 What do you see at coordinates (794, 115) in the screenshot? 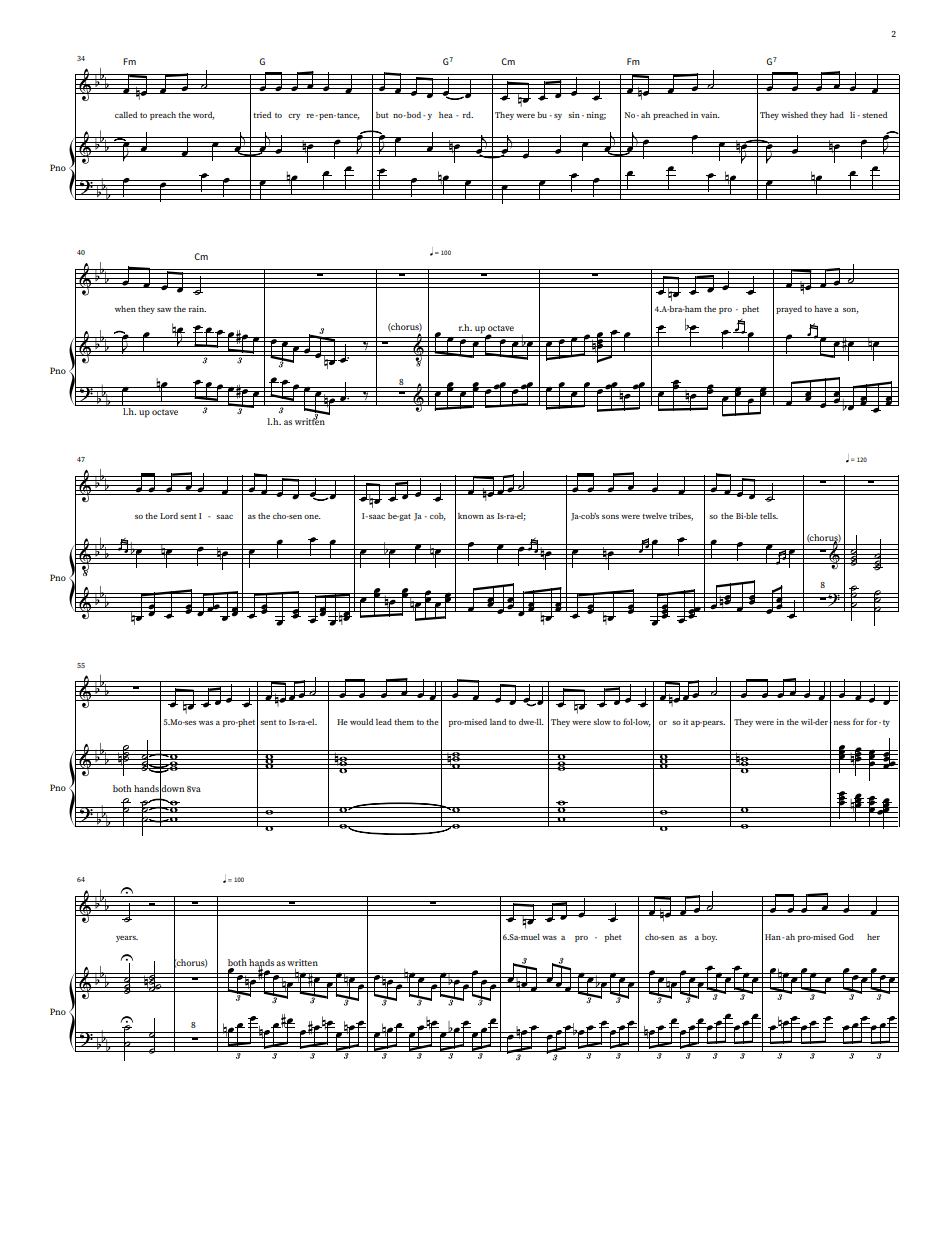
I see `wished` at bounding box center [794, 115].
